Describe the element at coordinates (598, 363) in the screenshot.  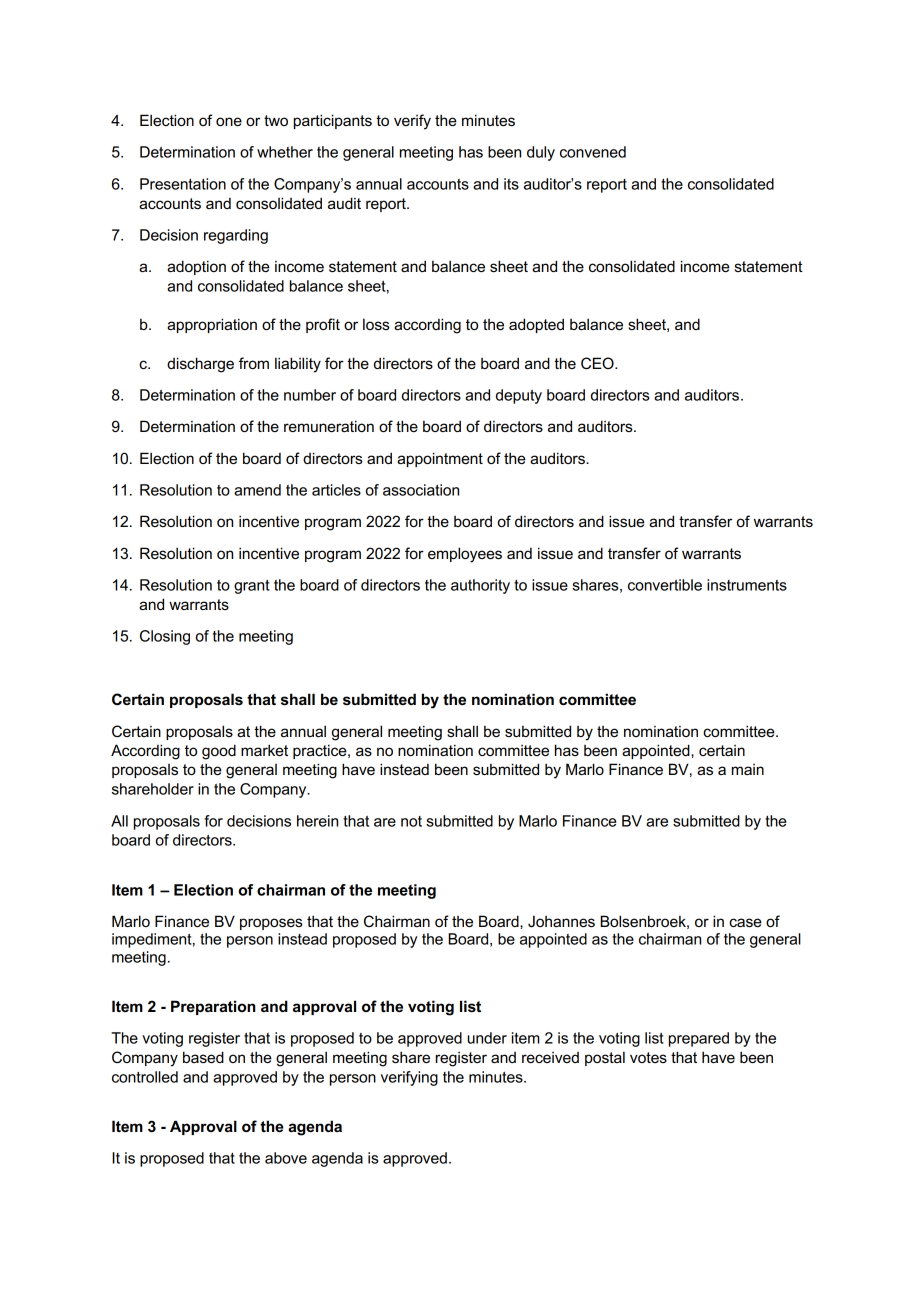
I see `CEO` at that location.
